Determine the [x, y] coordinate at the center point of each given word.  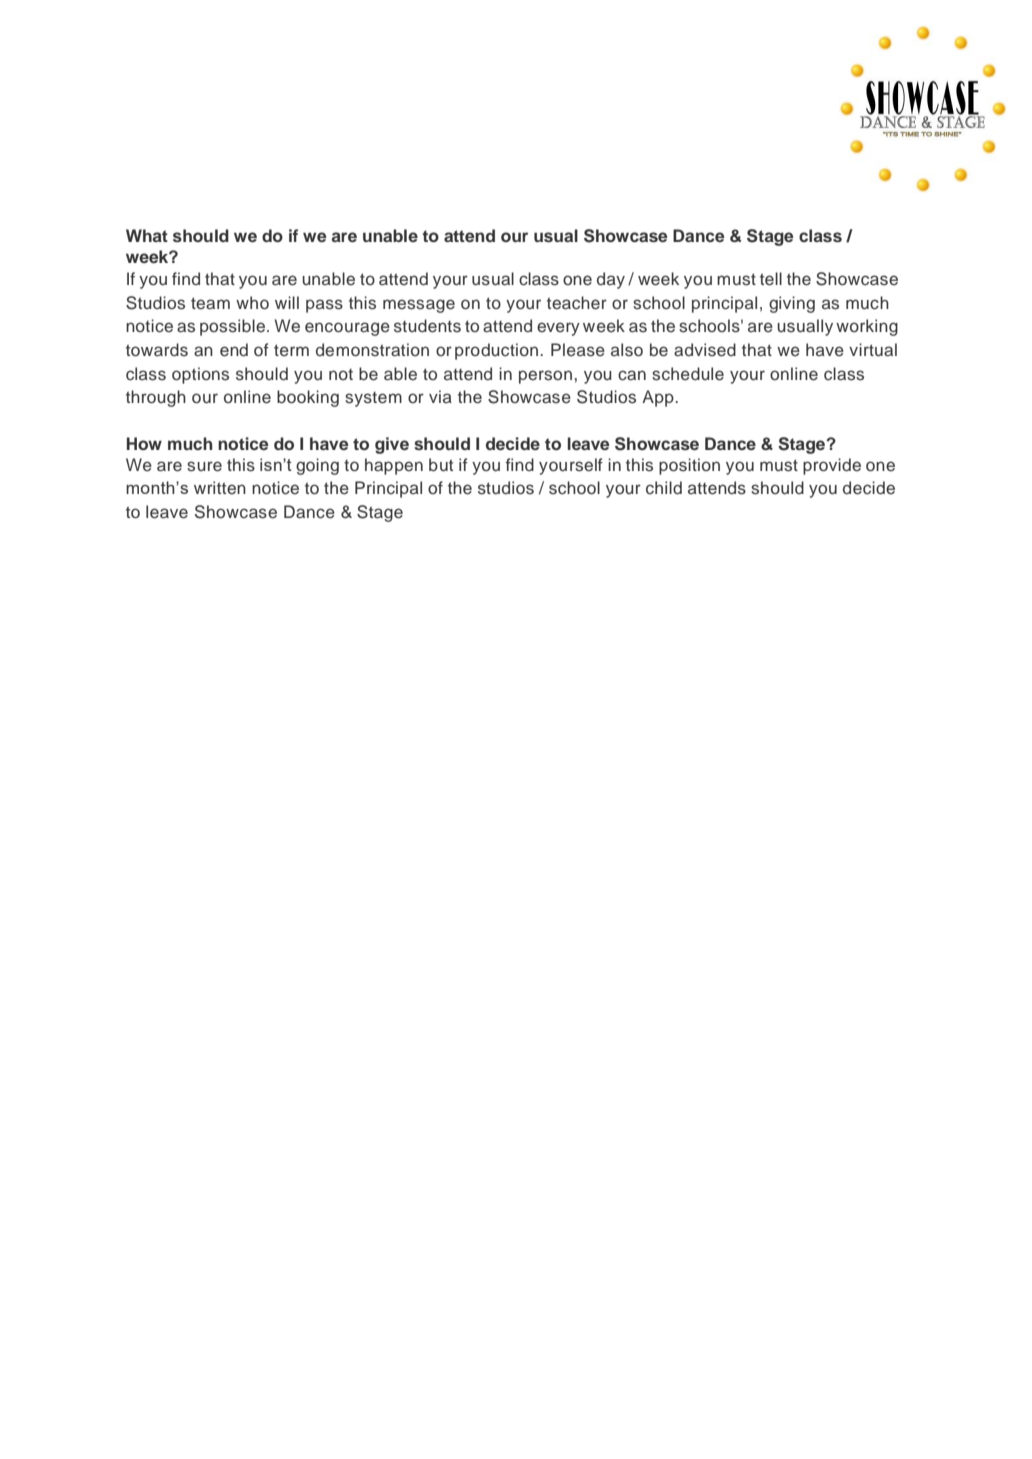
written [220, 488]
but [441, 465]
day [611, 280]
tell [771, 279]
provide [832, 466]
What [147, 235]
